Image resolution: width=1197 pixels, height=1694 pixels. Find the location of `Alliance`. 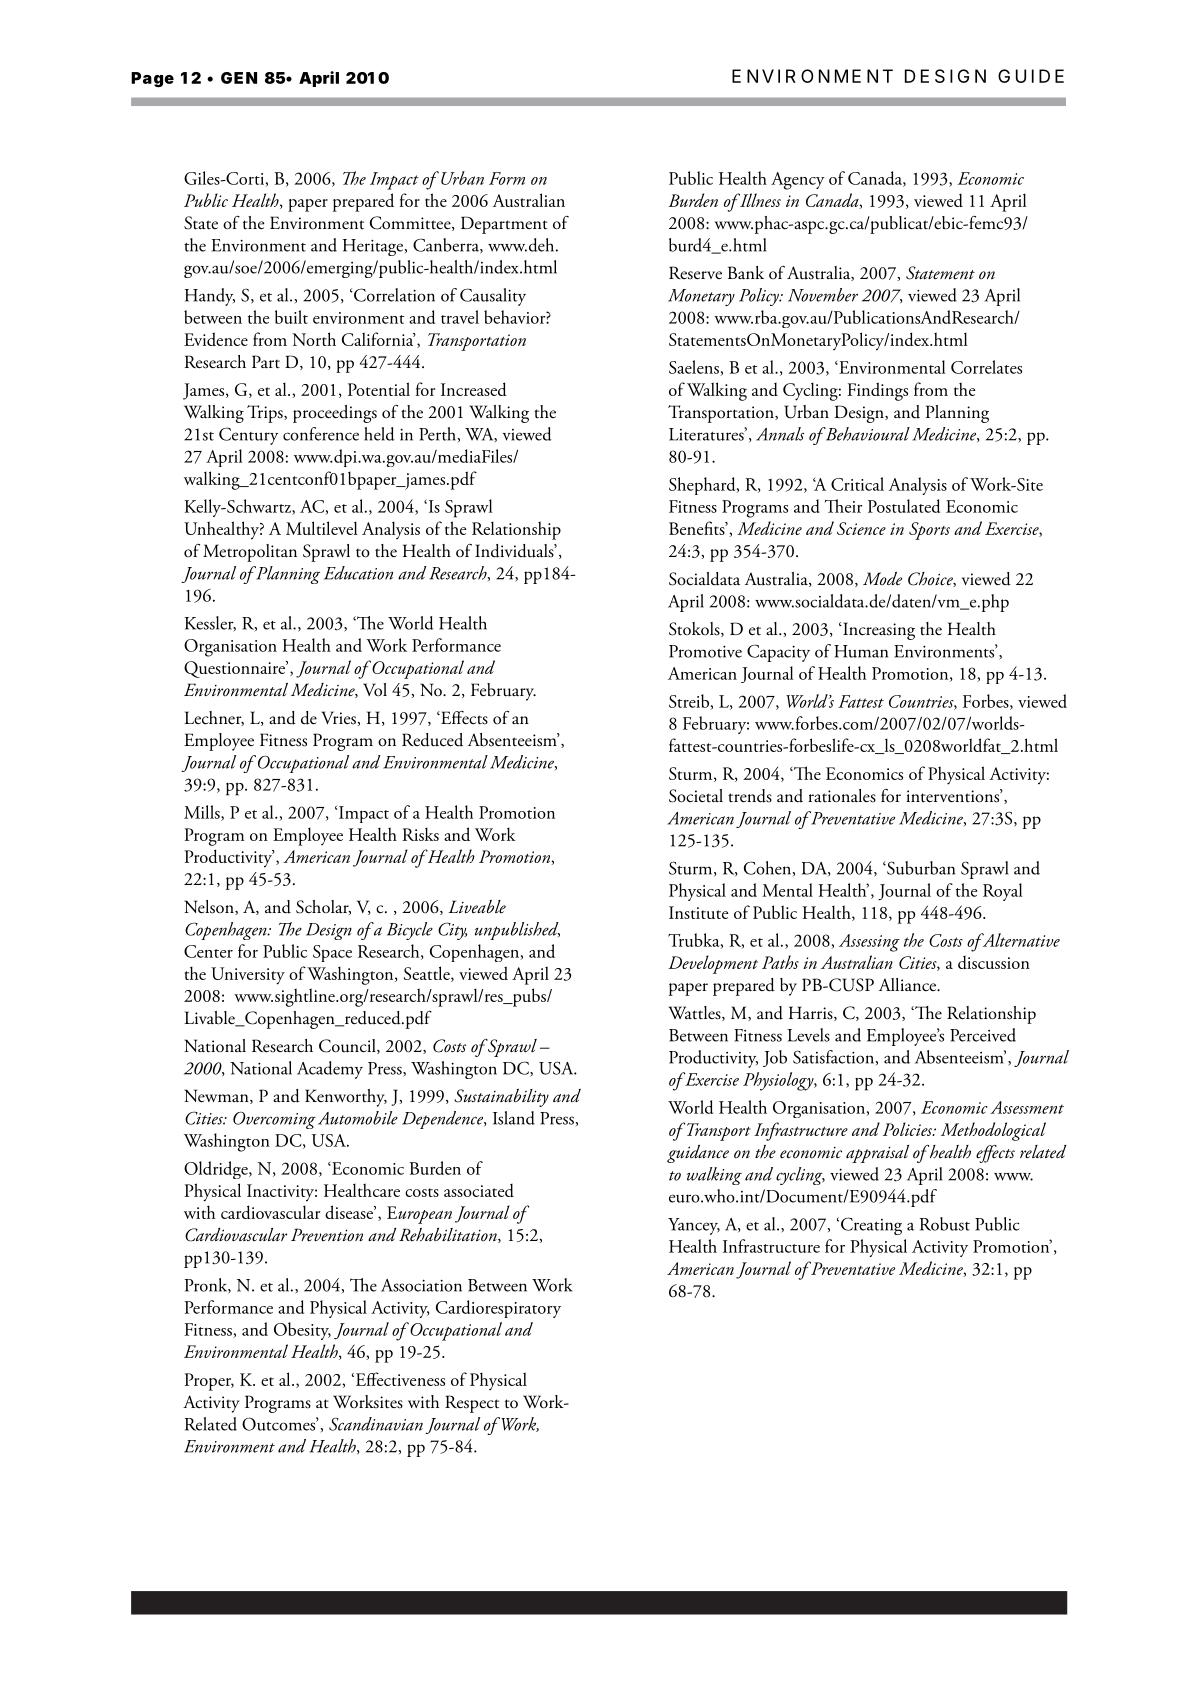

Alliance is located at coordinates (909, 985).
